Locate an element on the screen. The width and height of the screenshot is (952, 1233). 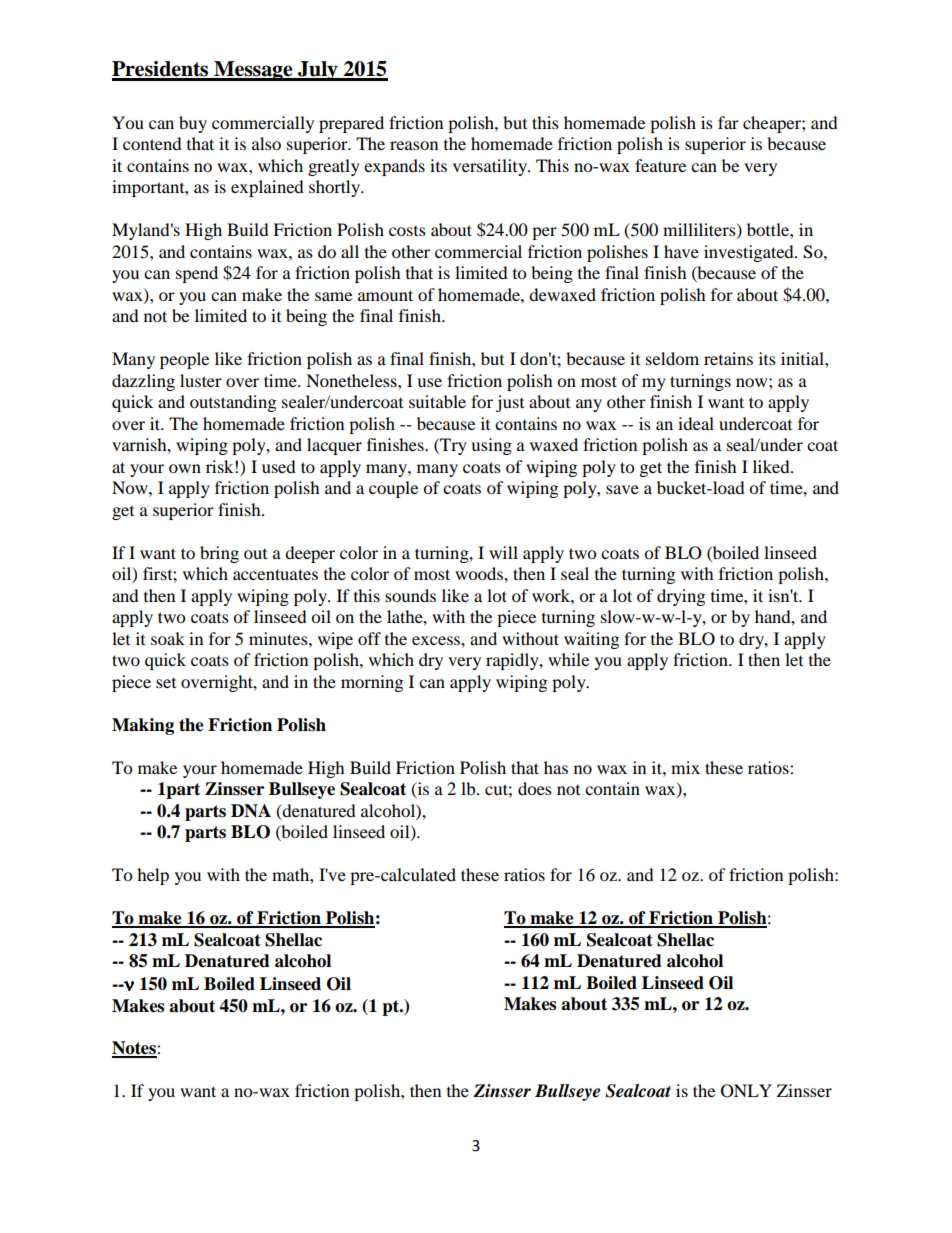
mix is located at coordinates (685, 767).
